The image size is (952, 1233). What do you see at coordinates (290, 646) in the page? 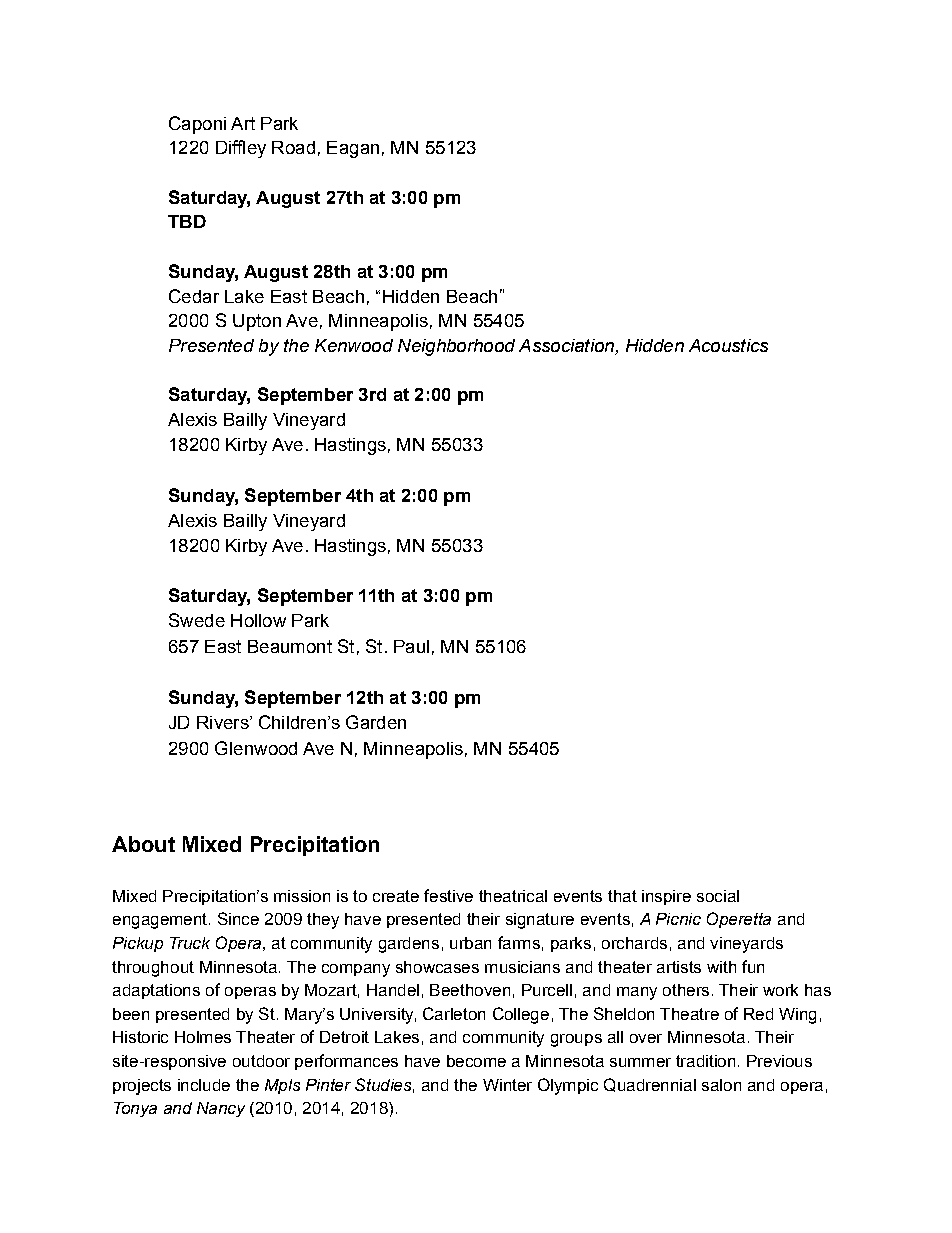
I see `Beaumont` at bounding box center [290, 646].
